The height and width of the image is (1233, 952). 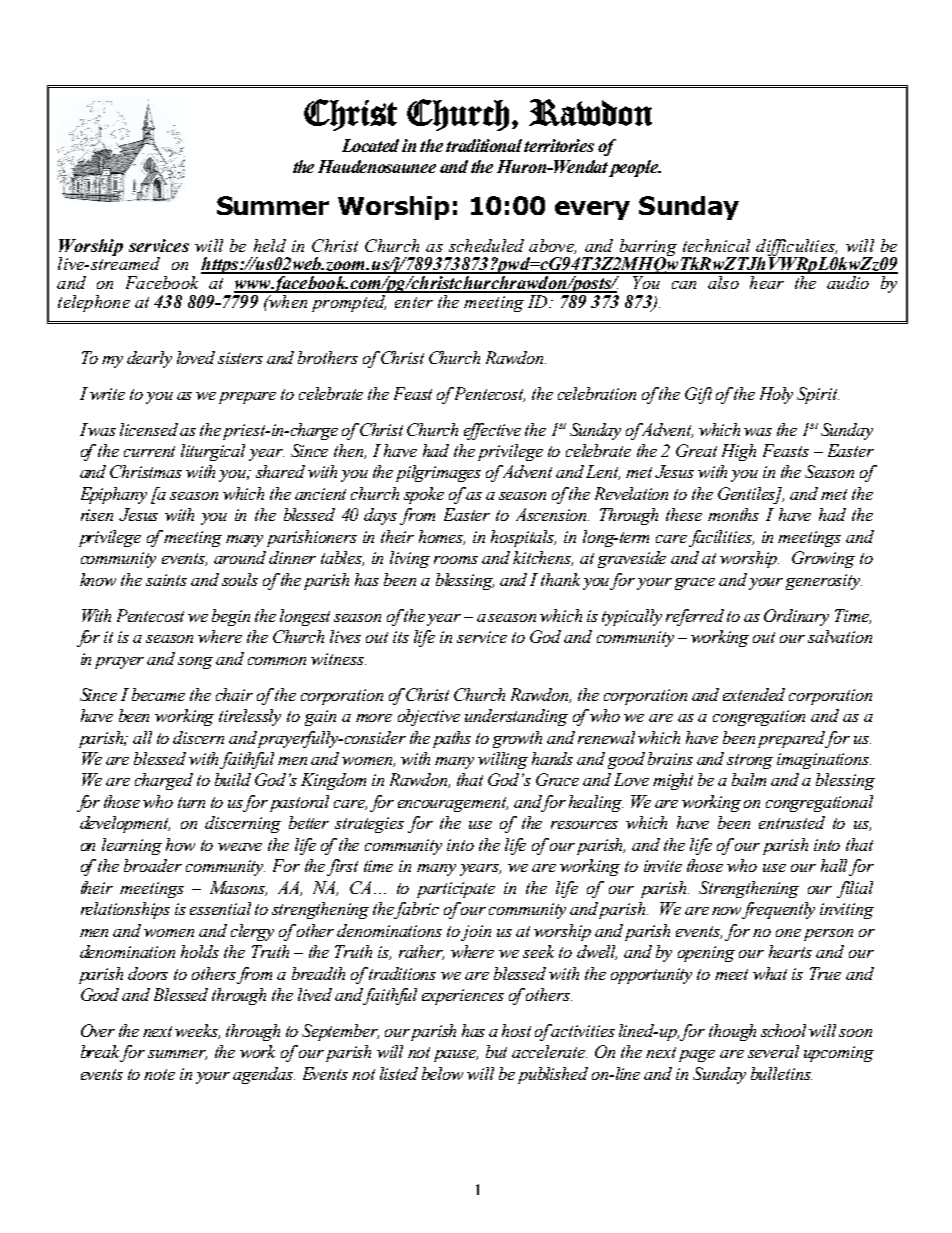 I want to click on held, so click(x=270, y=245).
